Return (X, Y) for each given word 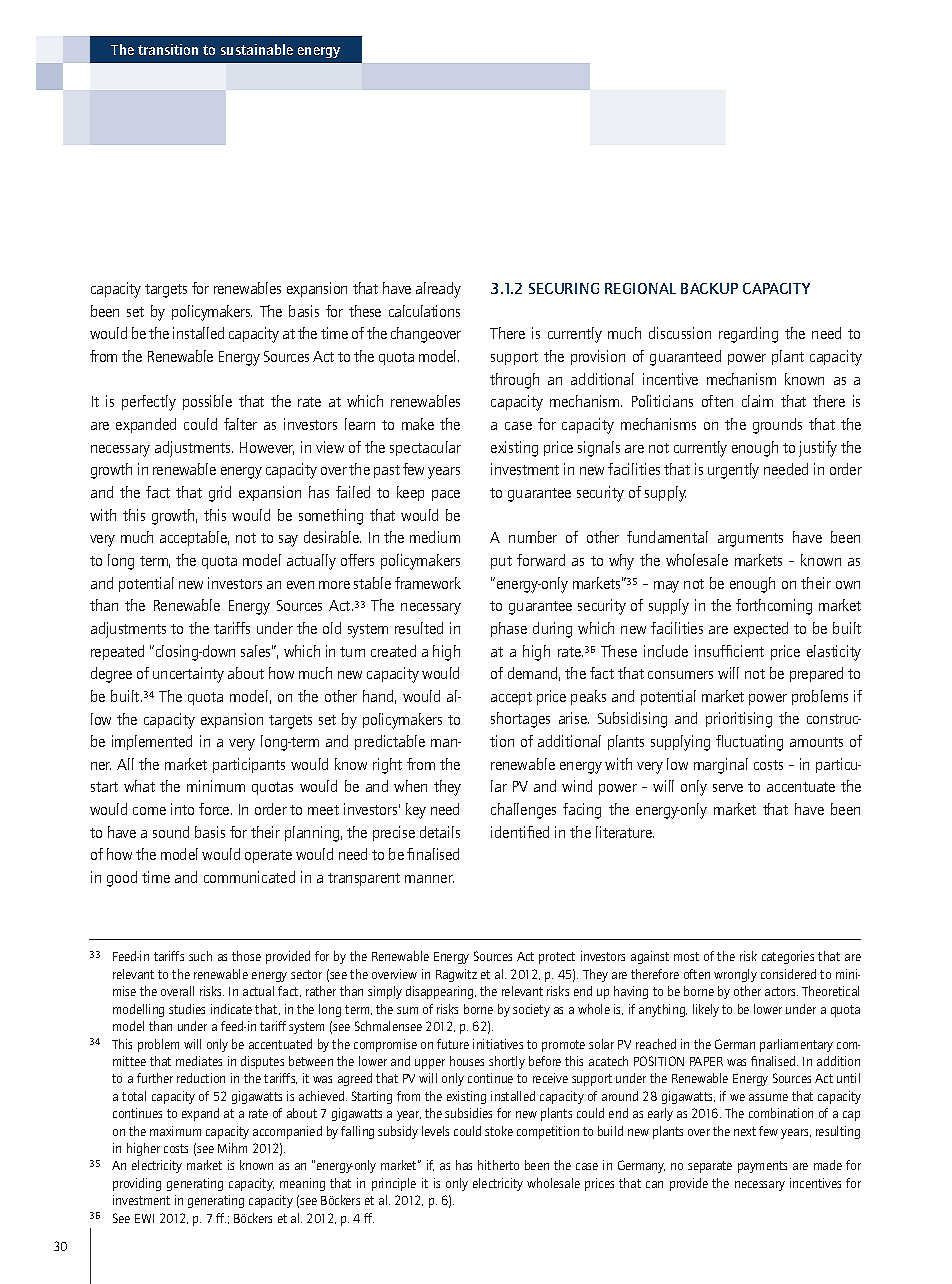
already (438, 290)
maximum (175, 1131)
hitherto (498, 1165)
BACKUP (709, 288)
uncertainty (188, 675)
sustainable (257, 49)
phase (509, 629)
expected (761, 629)
